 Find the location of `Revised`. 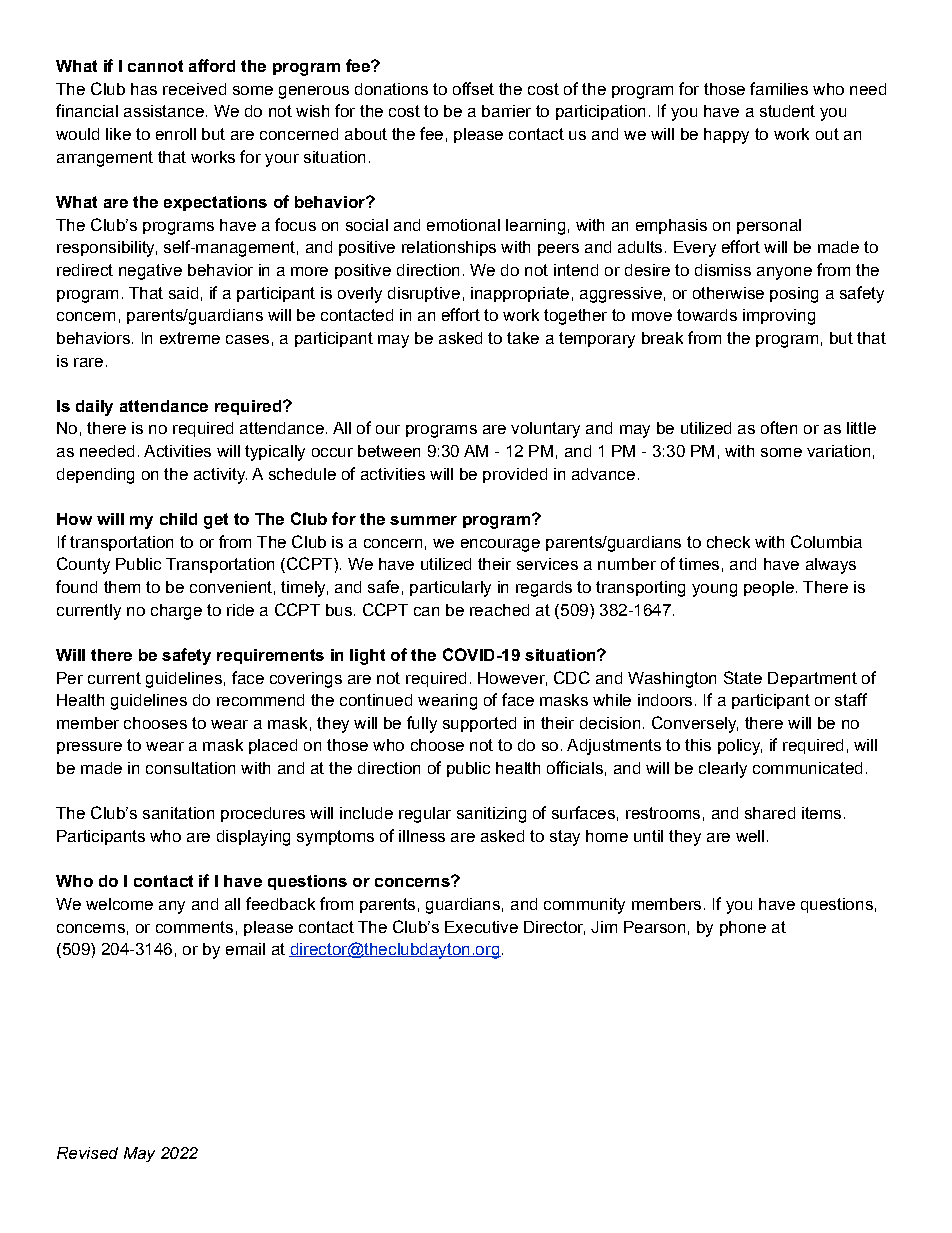

Revised is located at coordinates (87, 1153).
